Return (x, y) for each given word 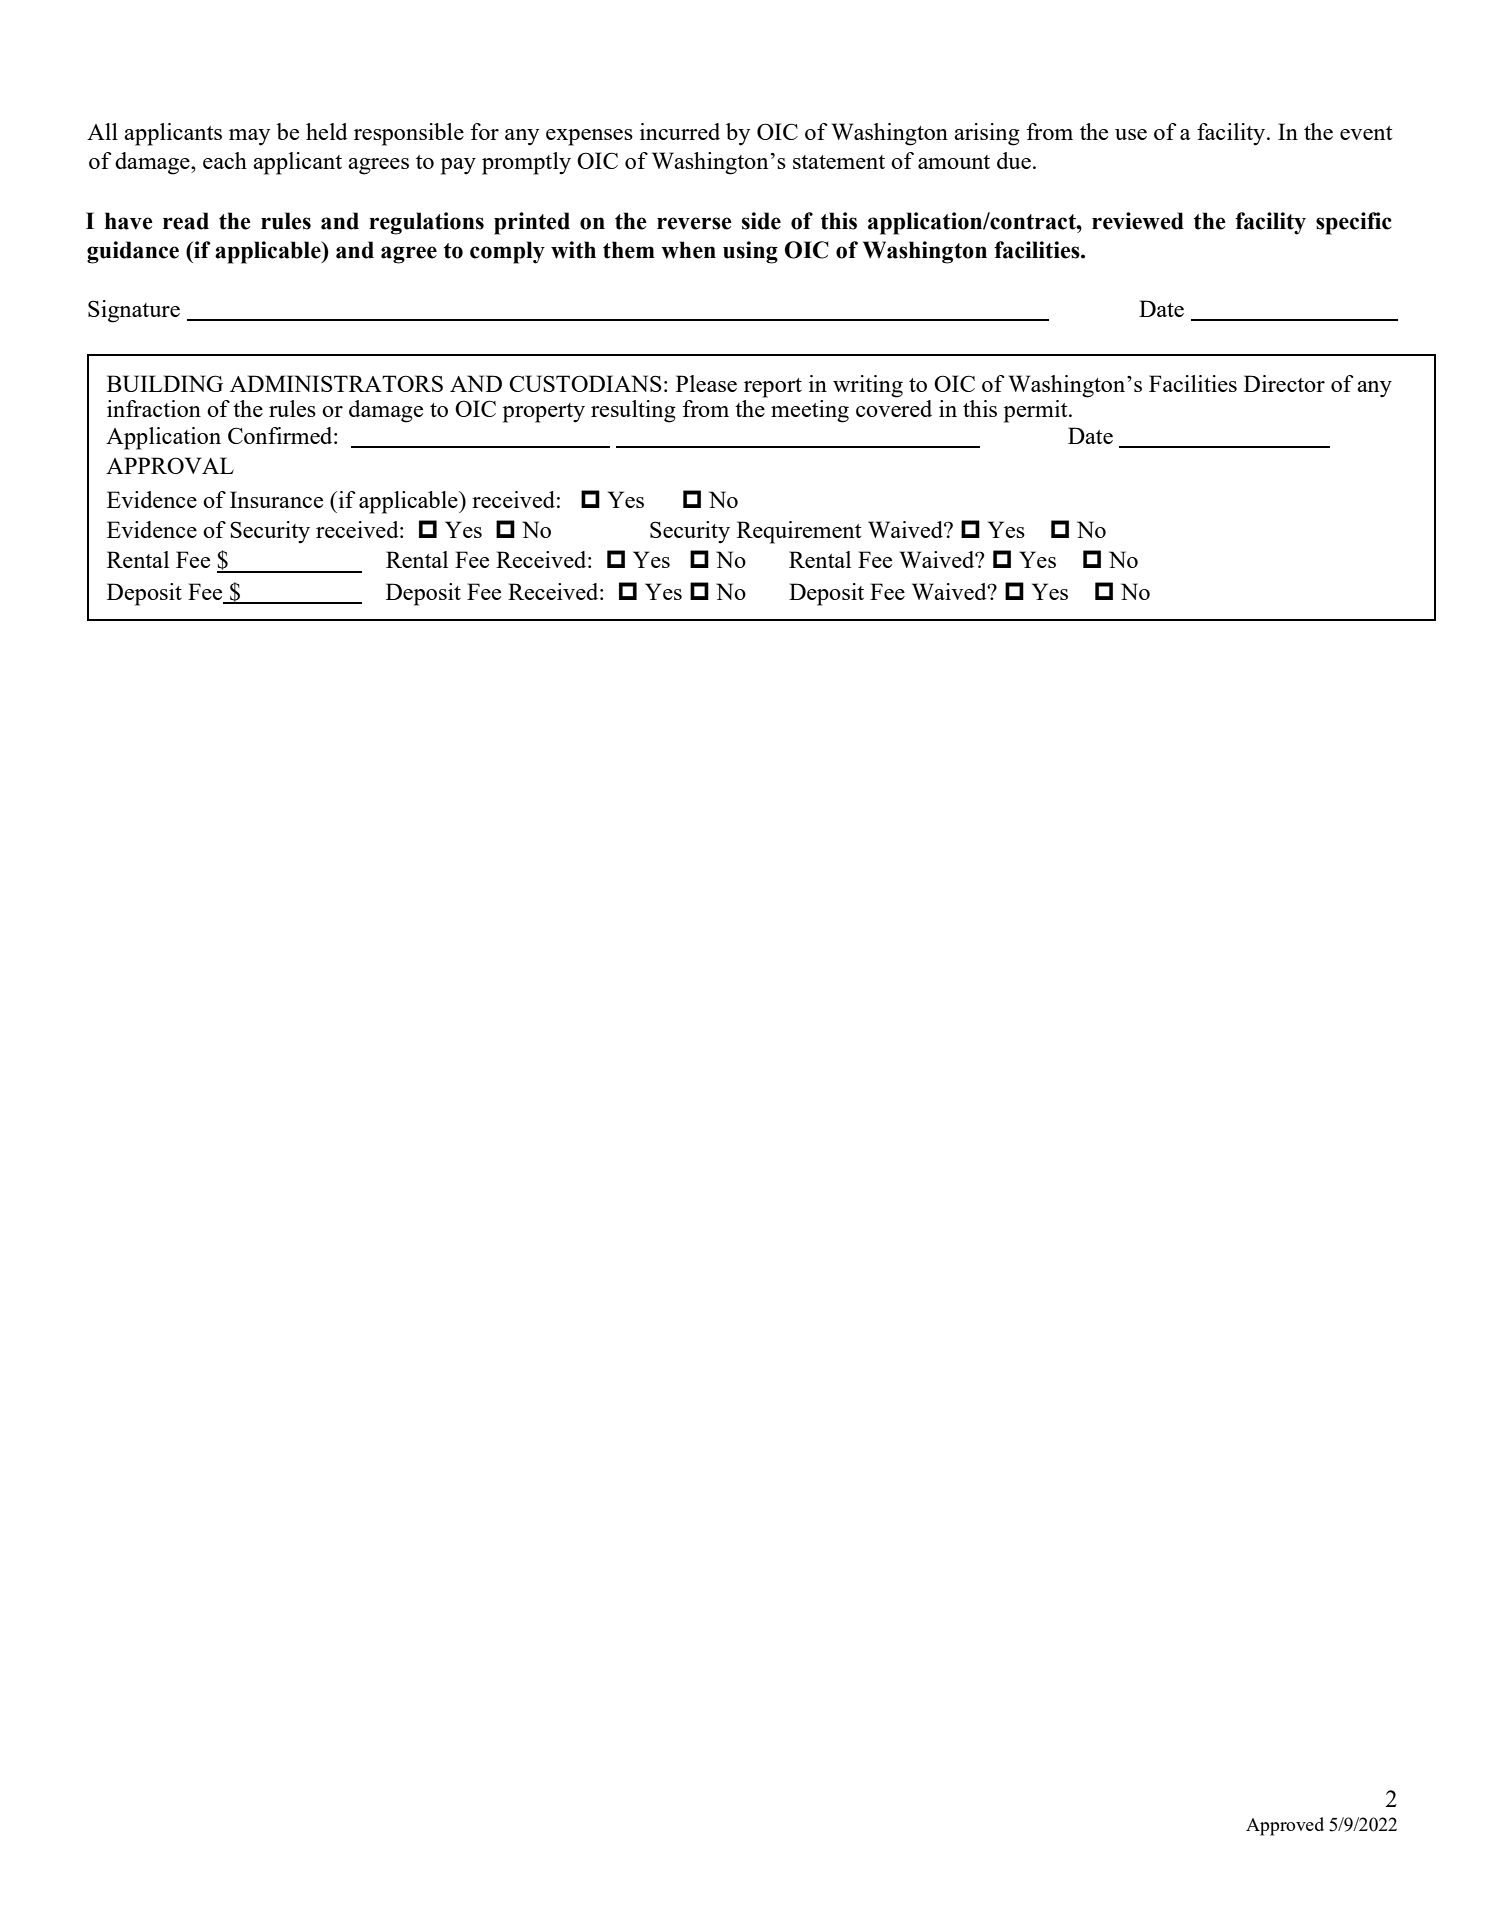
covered (894, 407)
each (225, 160)
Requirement (799, 532)
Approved (1285, 1826)
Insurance (276, 499)
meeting (810, 411)
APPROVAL (170, 465)
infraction (154, 408)
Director (1284, 383)
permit (1037, 411)
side (761, 221)
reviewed (1138, 221)
